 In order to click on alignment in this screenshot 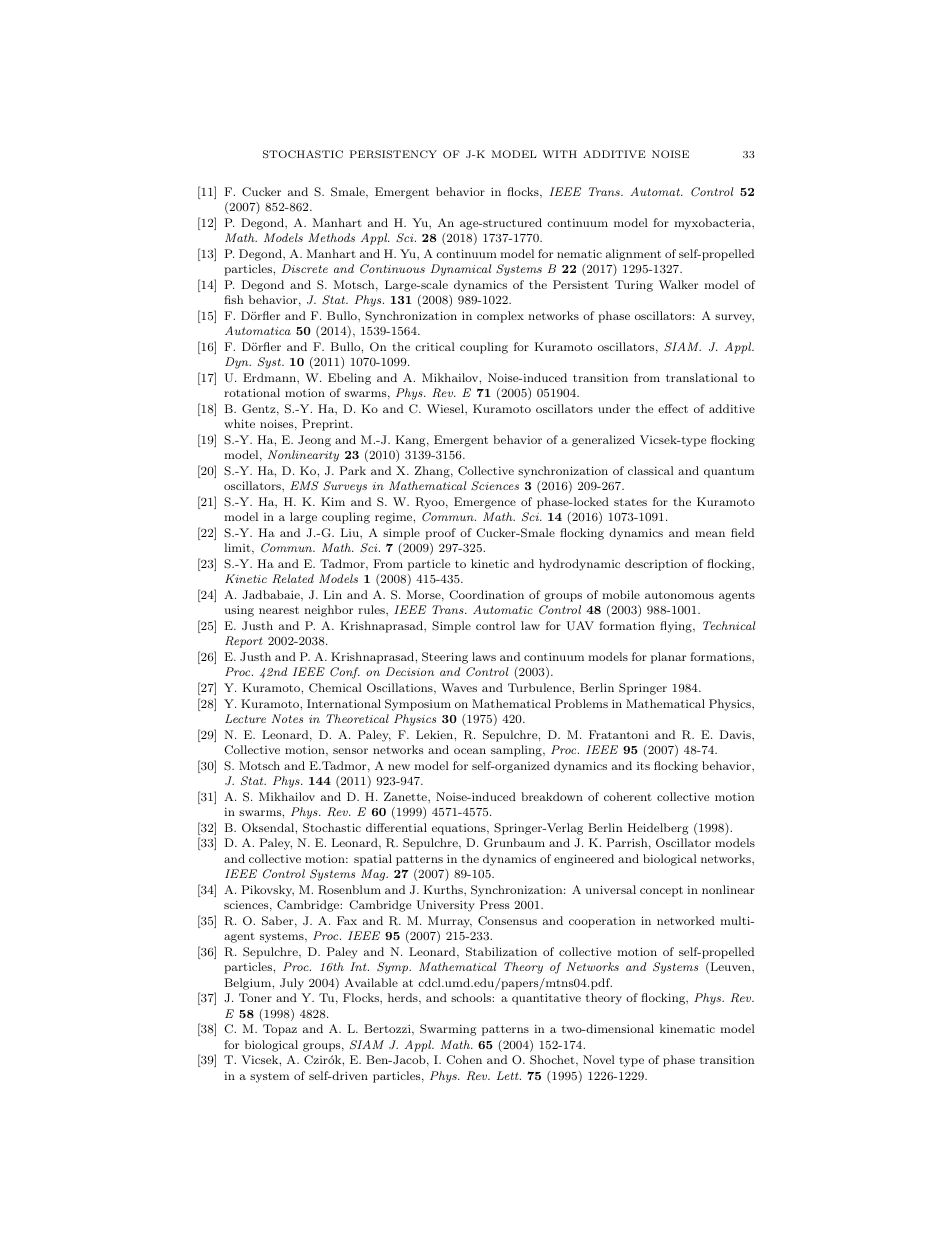, I will do `click(633, 255)`.
